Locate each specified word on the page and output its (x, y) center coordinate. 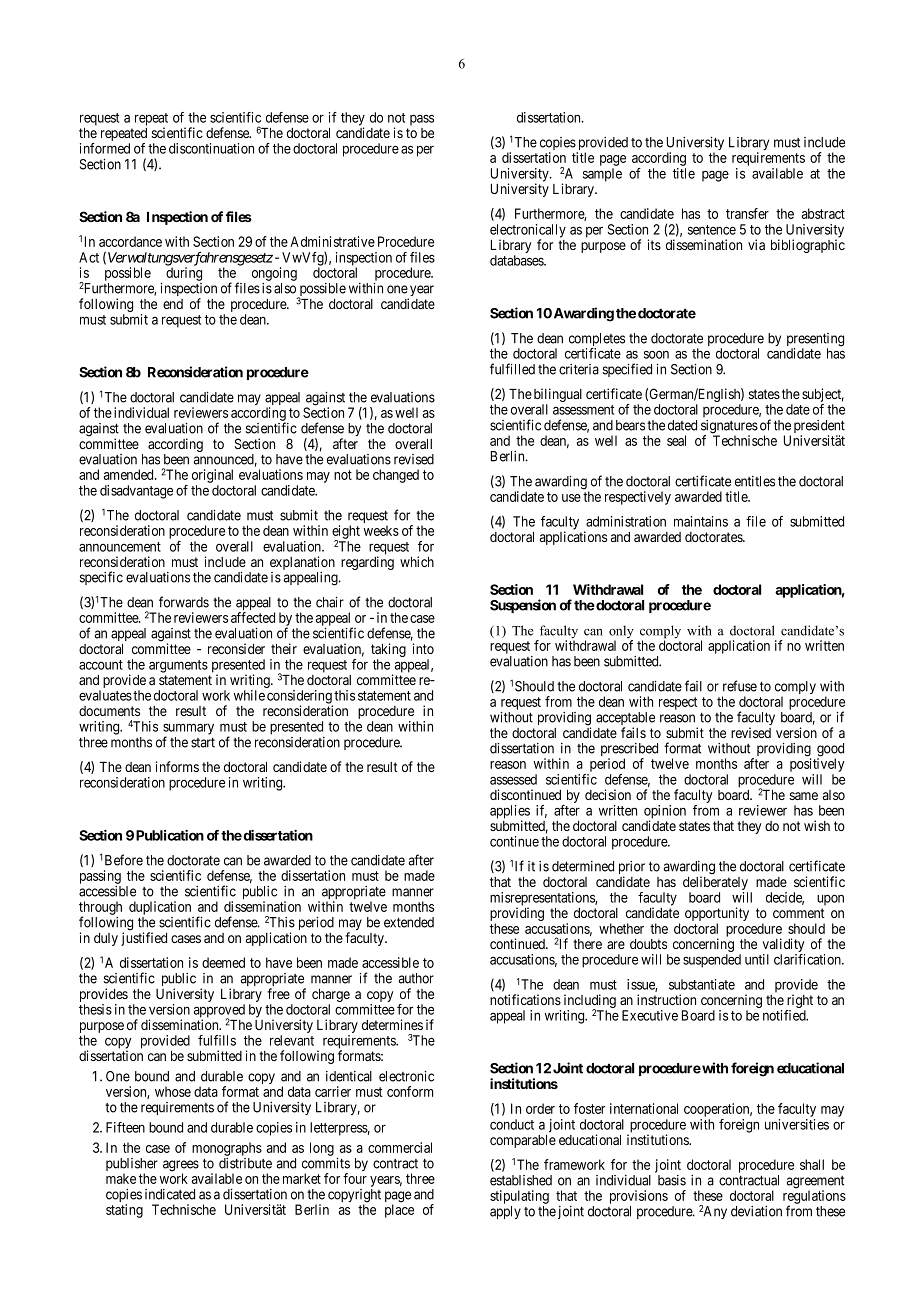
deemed (223, 962)
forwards (184, 602)
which (417, 561)
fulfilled (512, 369)
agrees (181, 1167)
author (416, 978)
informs (177, 766)
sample (602, 175)
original (212, 476)
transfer (747, 213)
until (757, 959)
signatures (729, 428)
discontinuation (211, 148)
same (803, 796)
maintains (701, 521)
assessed (513, 779)
